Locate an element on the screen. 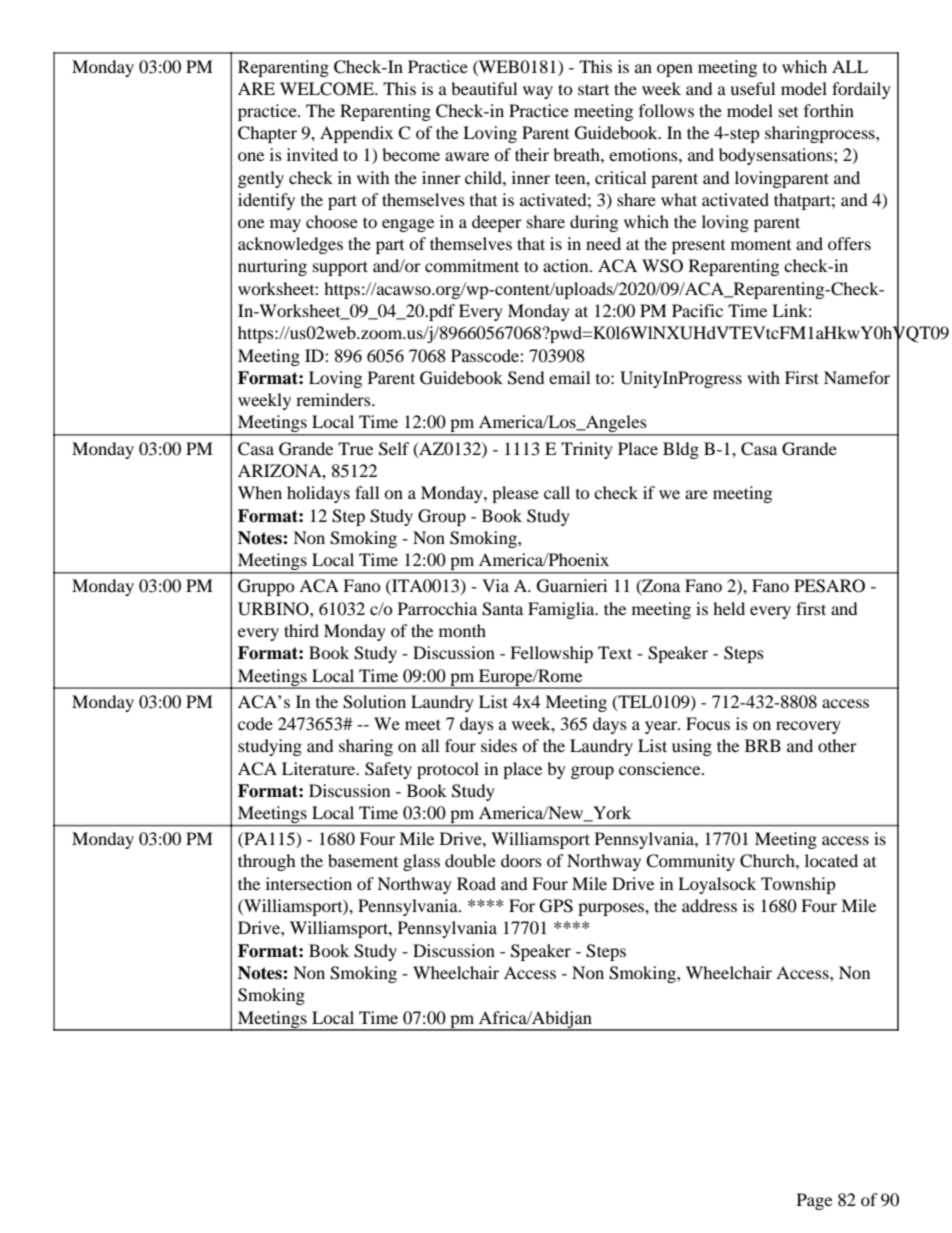 Image resolution: width=952 pixels, height=1233 pixels. located is located at coordinates (831, 860).
